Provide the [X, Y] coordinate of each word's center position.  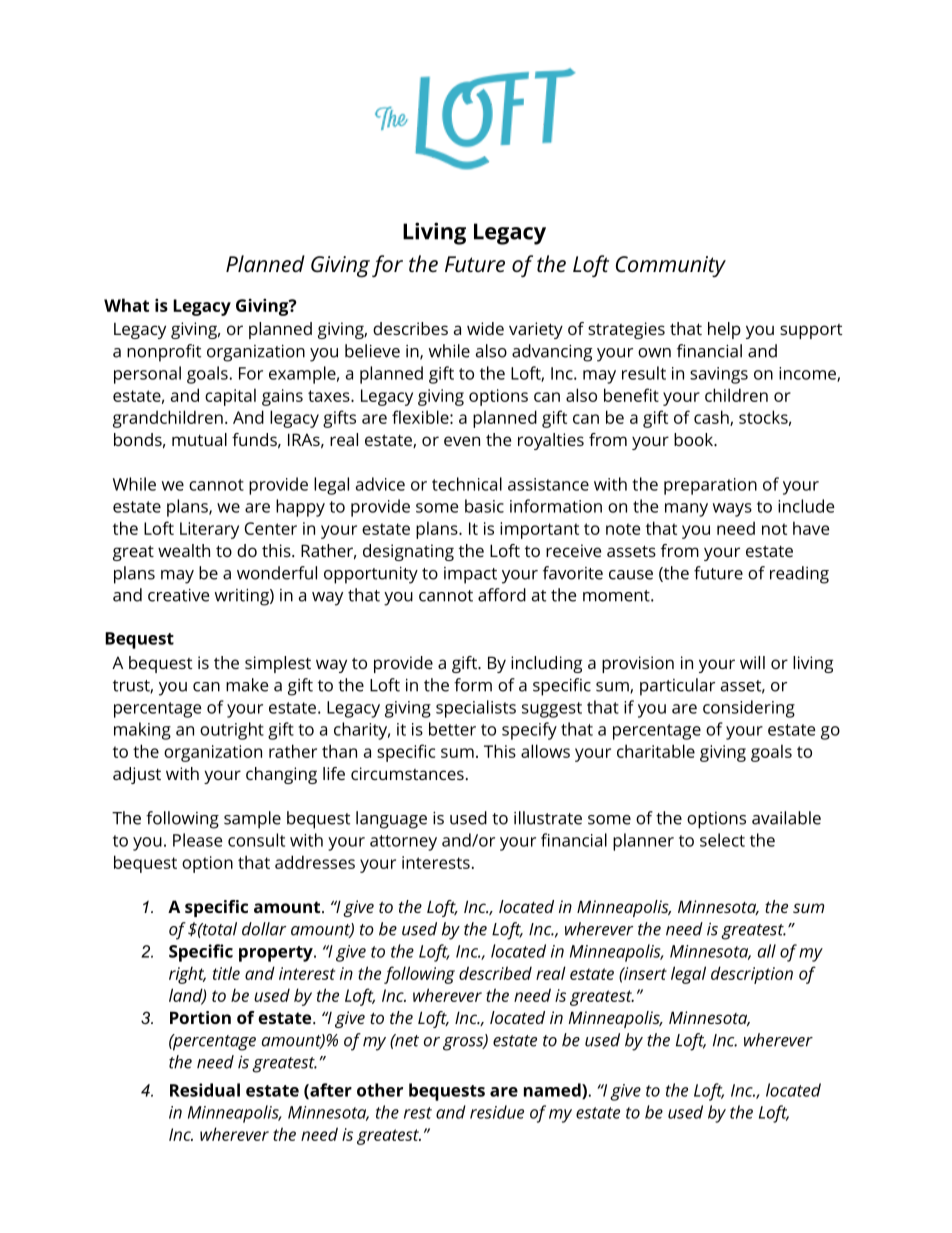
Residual [205, 1090]
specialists [476, 709]
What [126, 305]
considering [749, 709]
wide [485, 328]
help [724, 330]
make [247, 685]
